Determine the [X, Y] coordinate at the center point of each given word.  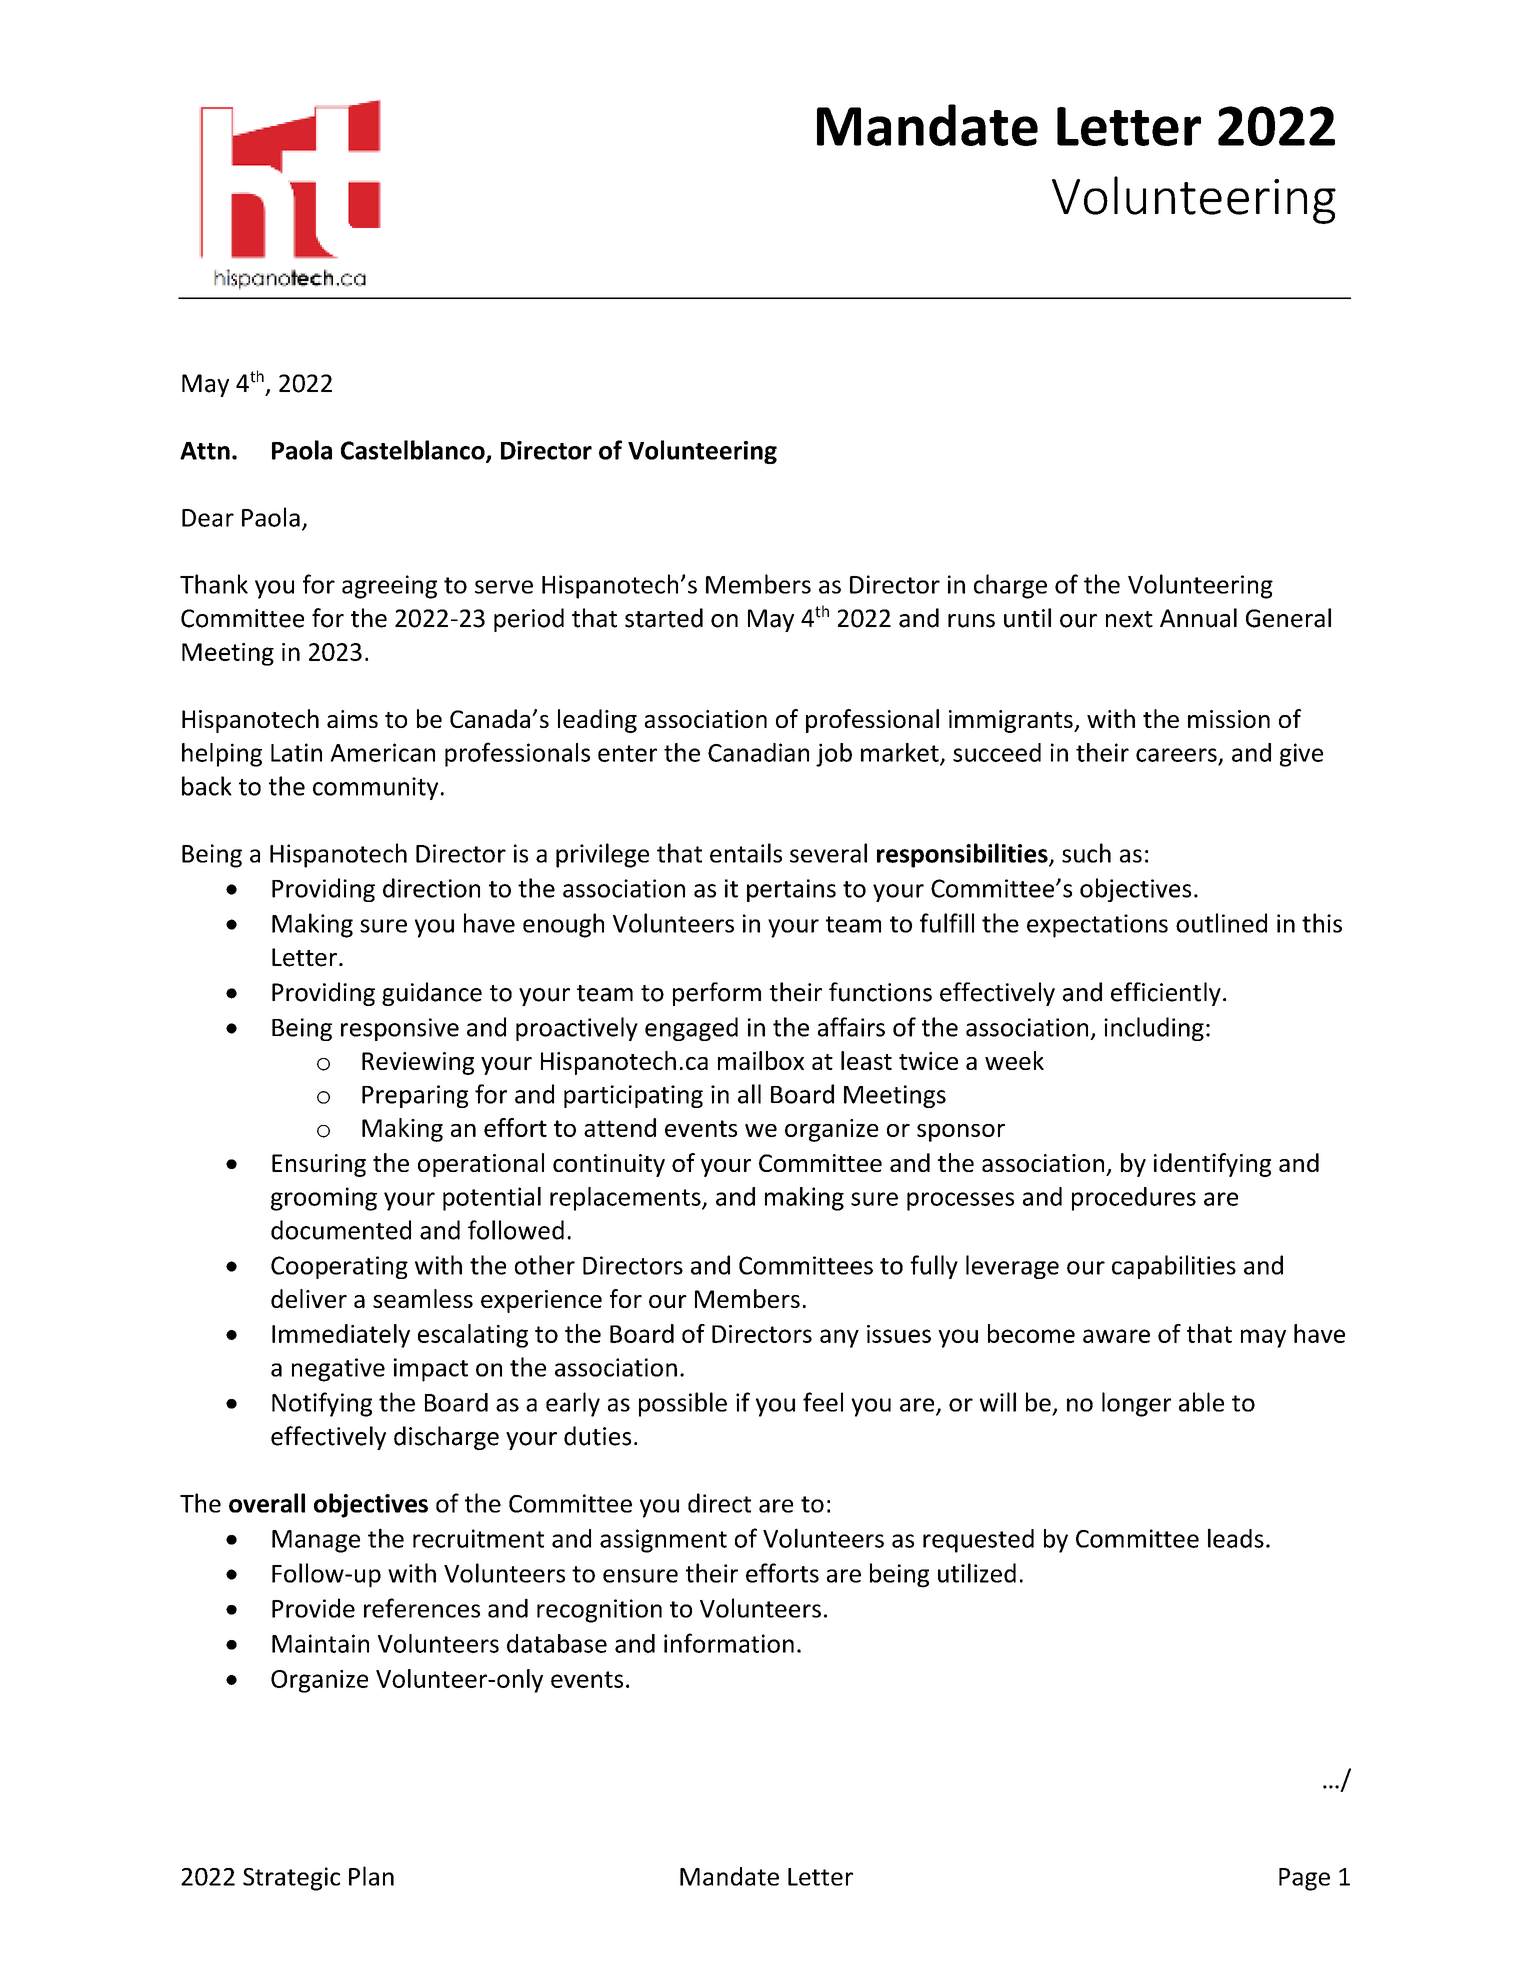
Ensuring [319, 1165]
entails [746, 853]
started [664, 618]
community [375, 788]
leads [1236, 1538]
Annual [1198, 618]
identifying [1212, 1165]
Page [1304, 1879]
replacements [626, 1199]
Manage [316, 1541]
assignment [663, 1541]
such [1086, 853]
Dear [208, 518]
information [729, 1643]
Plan [371, 1876]
